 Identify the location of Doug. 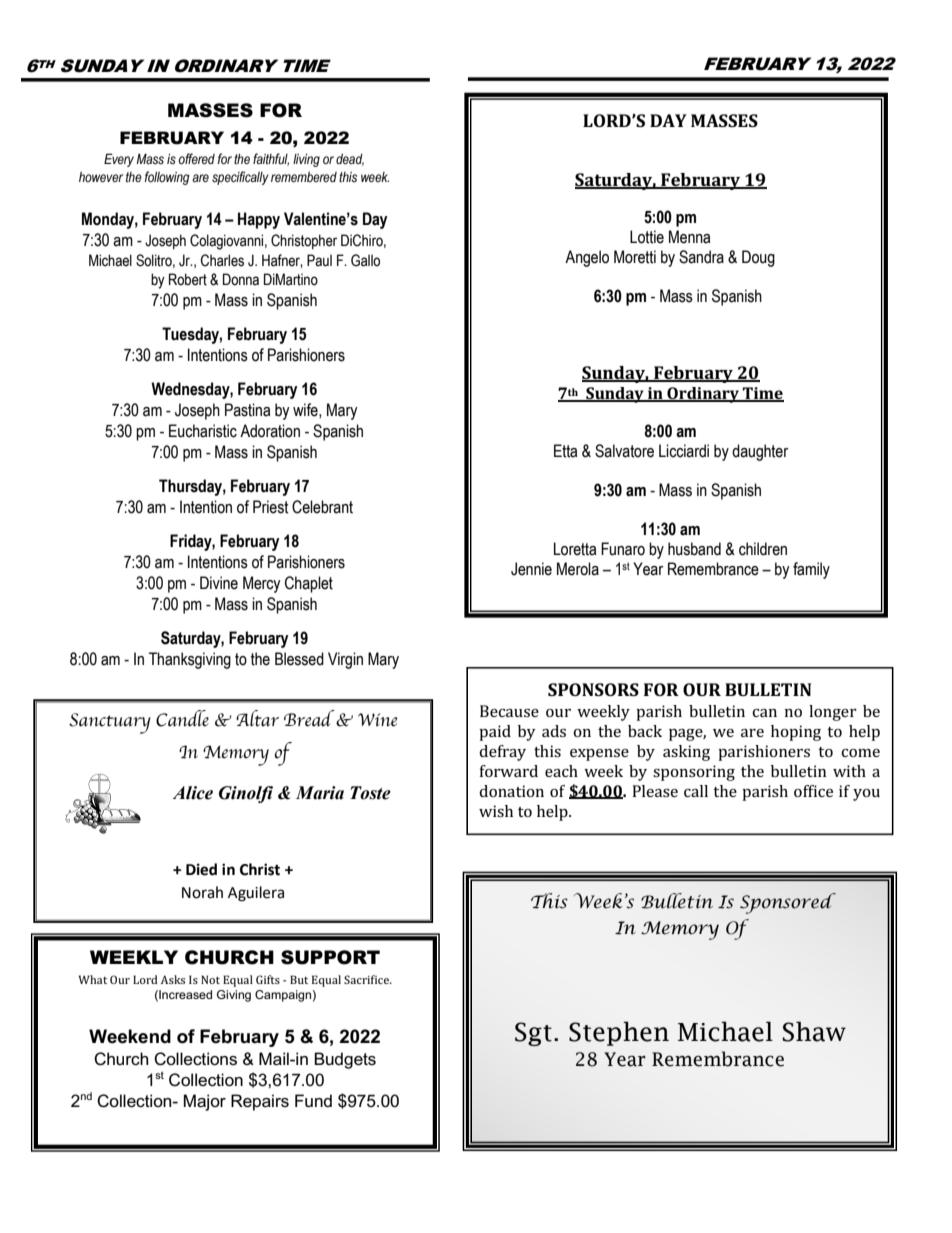
(758, 258).
